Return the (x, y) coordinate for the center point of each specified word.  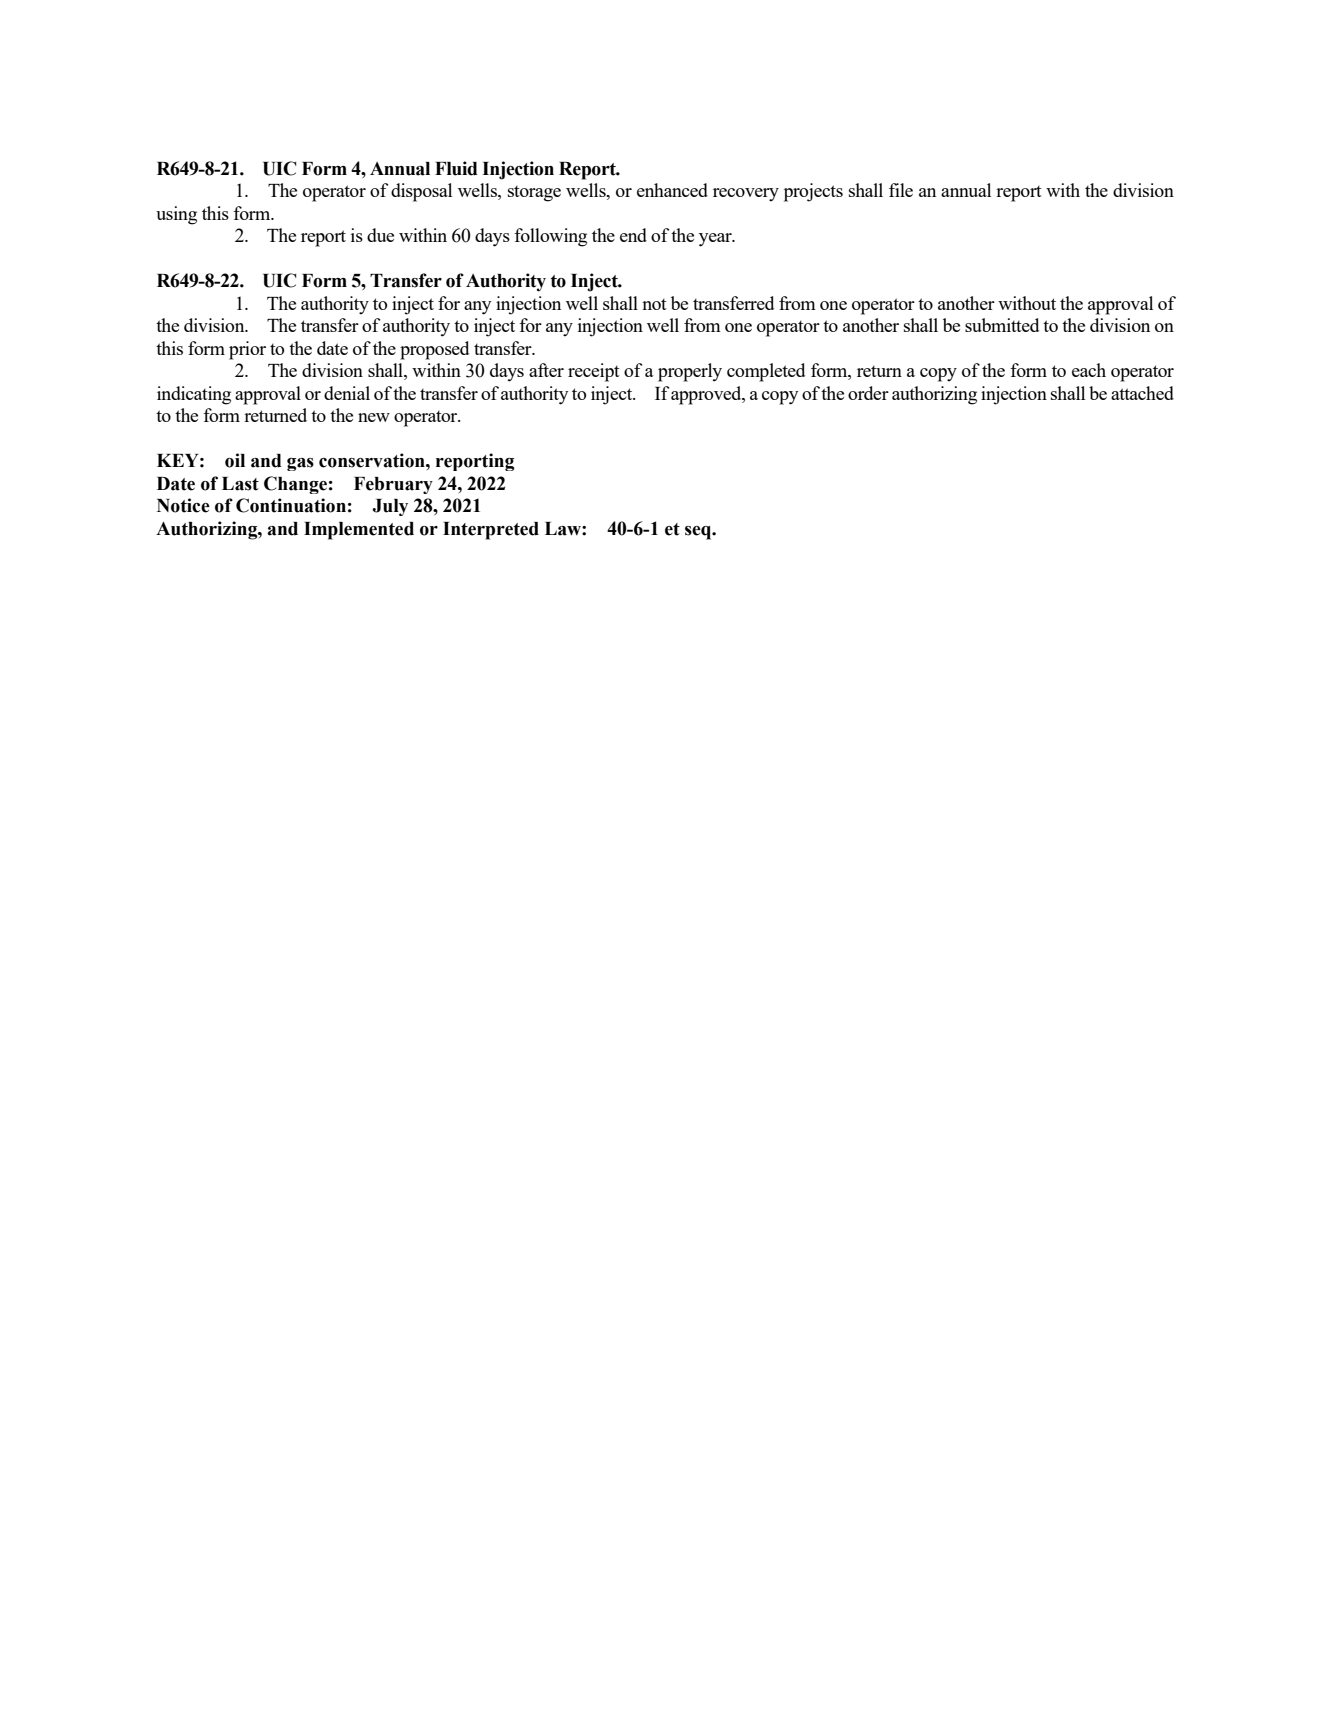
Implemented (359, 531)
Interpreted (491, 531)
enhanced (672, 190)
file (901, 190)
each (1089, 370)
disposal (421, 192)
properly (690, 372)
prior (247, 350)
